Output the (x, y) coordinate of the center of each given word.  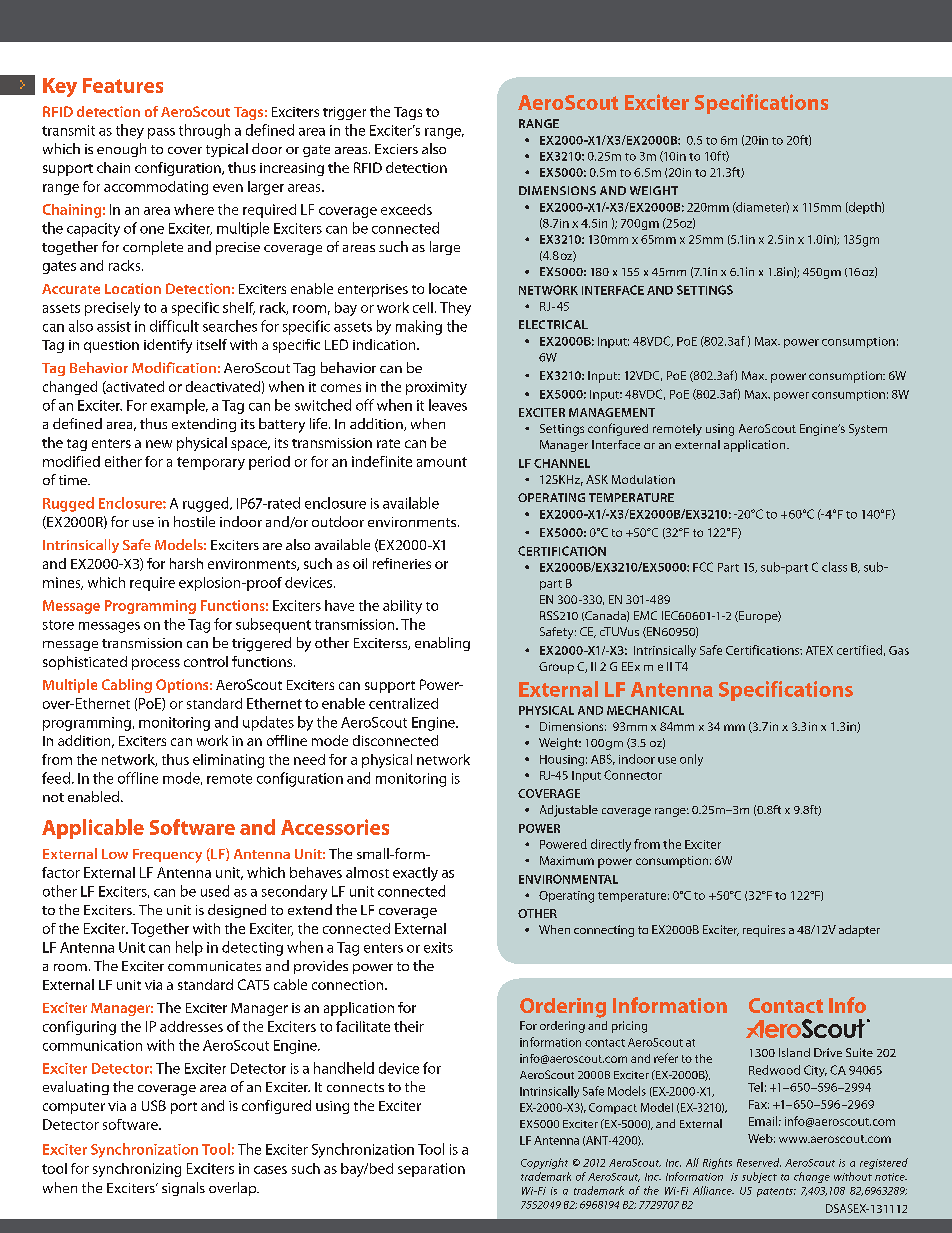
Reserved (759, 1162)
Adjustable (569, 811)
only (691, 760)
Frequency (167, 856)
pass (161, 133)
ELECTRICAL (553, 324)
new (159, 444)
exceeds (406, 209)
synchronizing (137, 1170)
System (868, 430)
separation (431, 1170)
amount (442, 462)
